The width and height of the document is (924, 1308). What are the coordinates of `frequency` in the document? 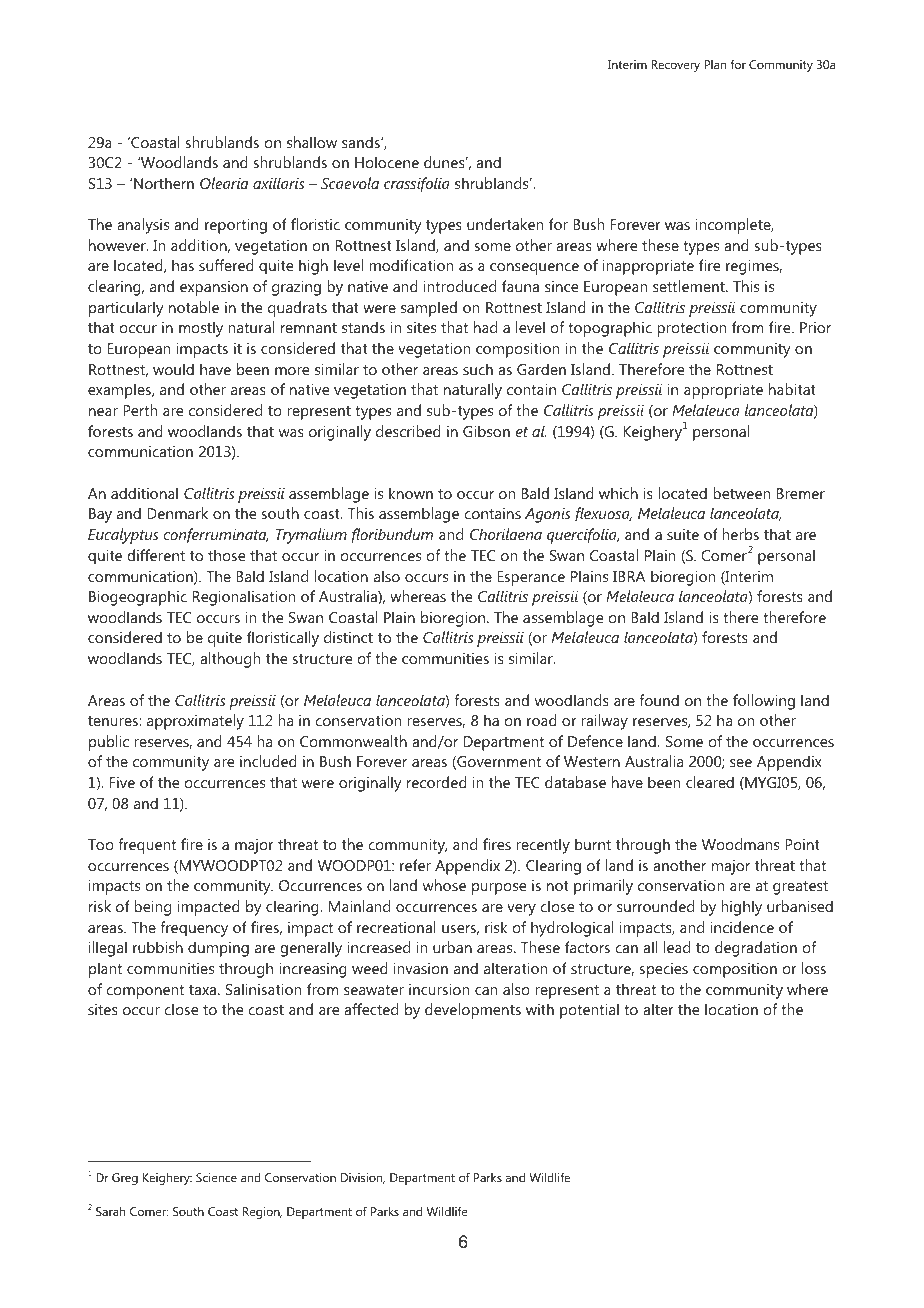 It's located at (194, 929).
